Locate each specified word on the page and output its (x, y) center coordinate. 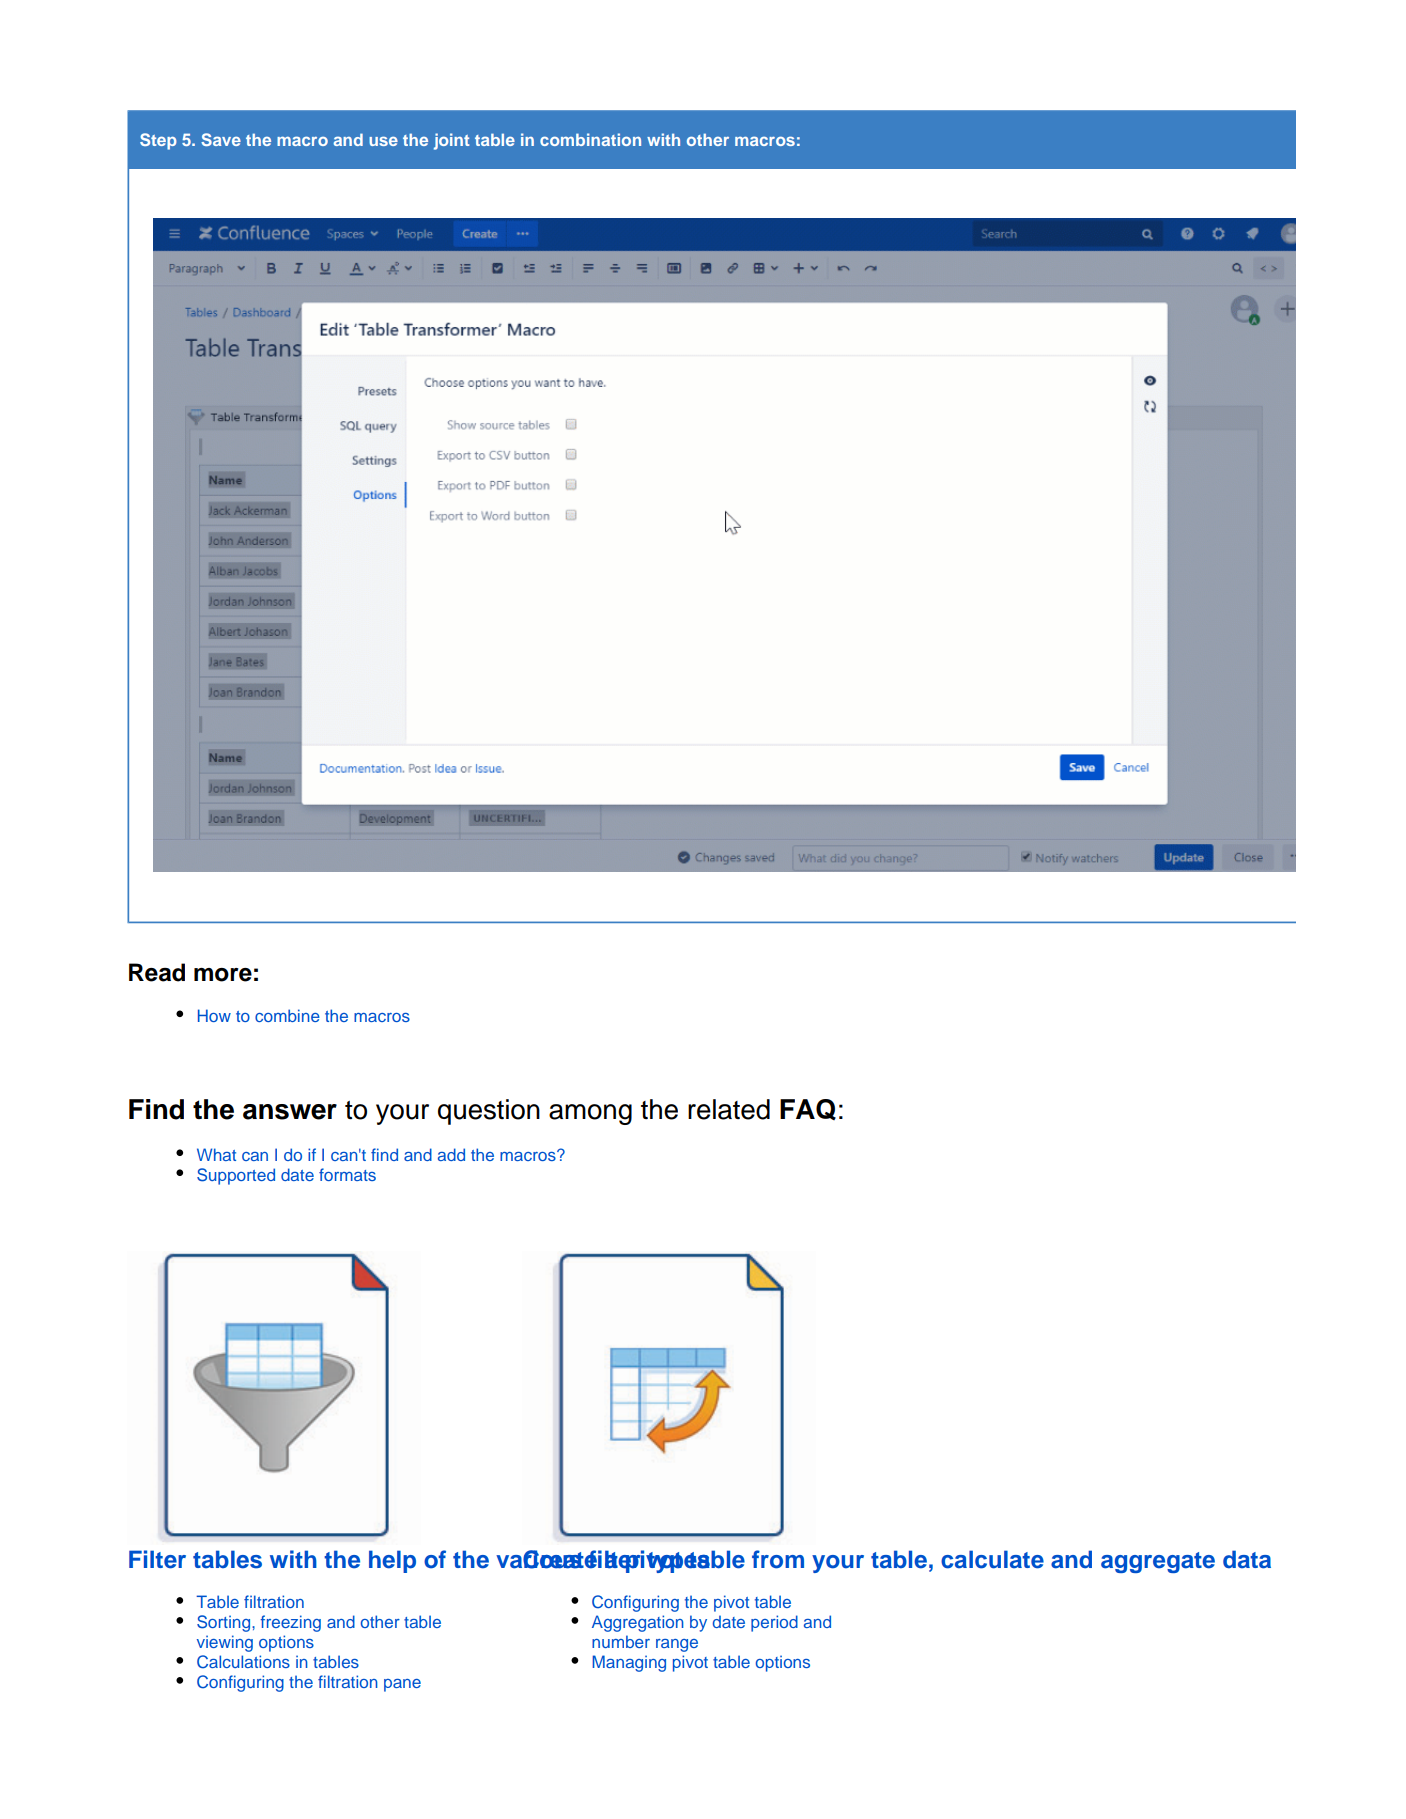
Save (221, 139)
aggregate (1158, 1562)
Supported (236, 1176)
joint (451, 141)
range (677, 1645)
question (489, 1112)
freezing (290, 1623)
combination (590, 139)
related (729, 1109)
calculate (992, 1559)
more (223, 975)
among (590, 1114)
